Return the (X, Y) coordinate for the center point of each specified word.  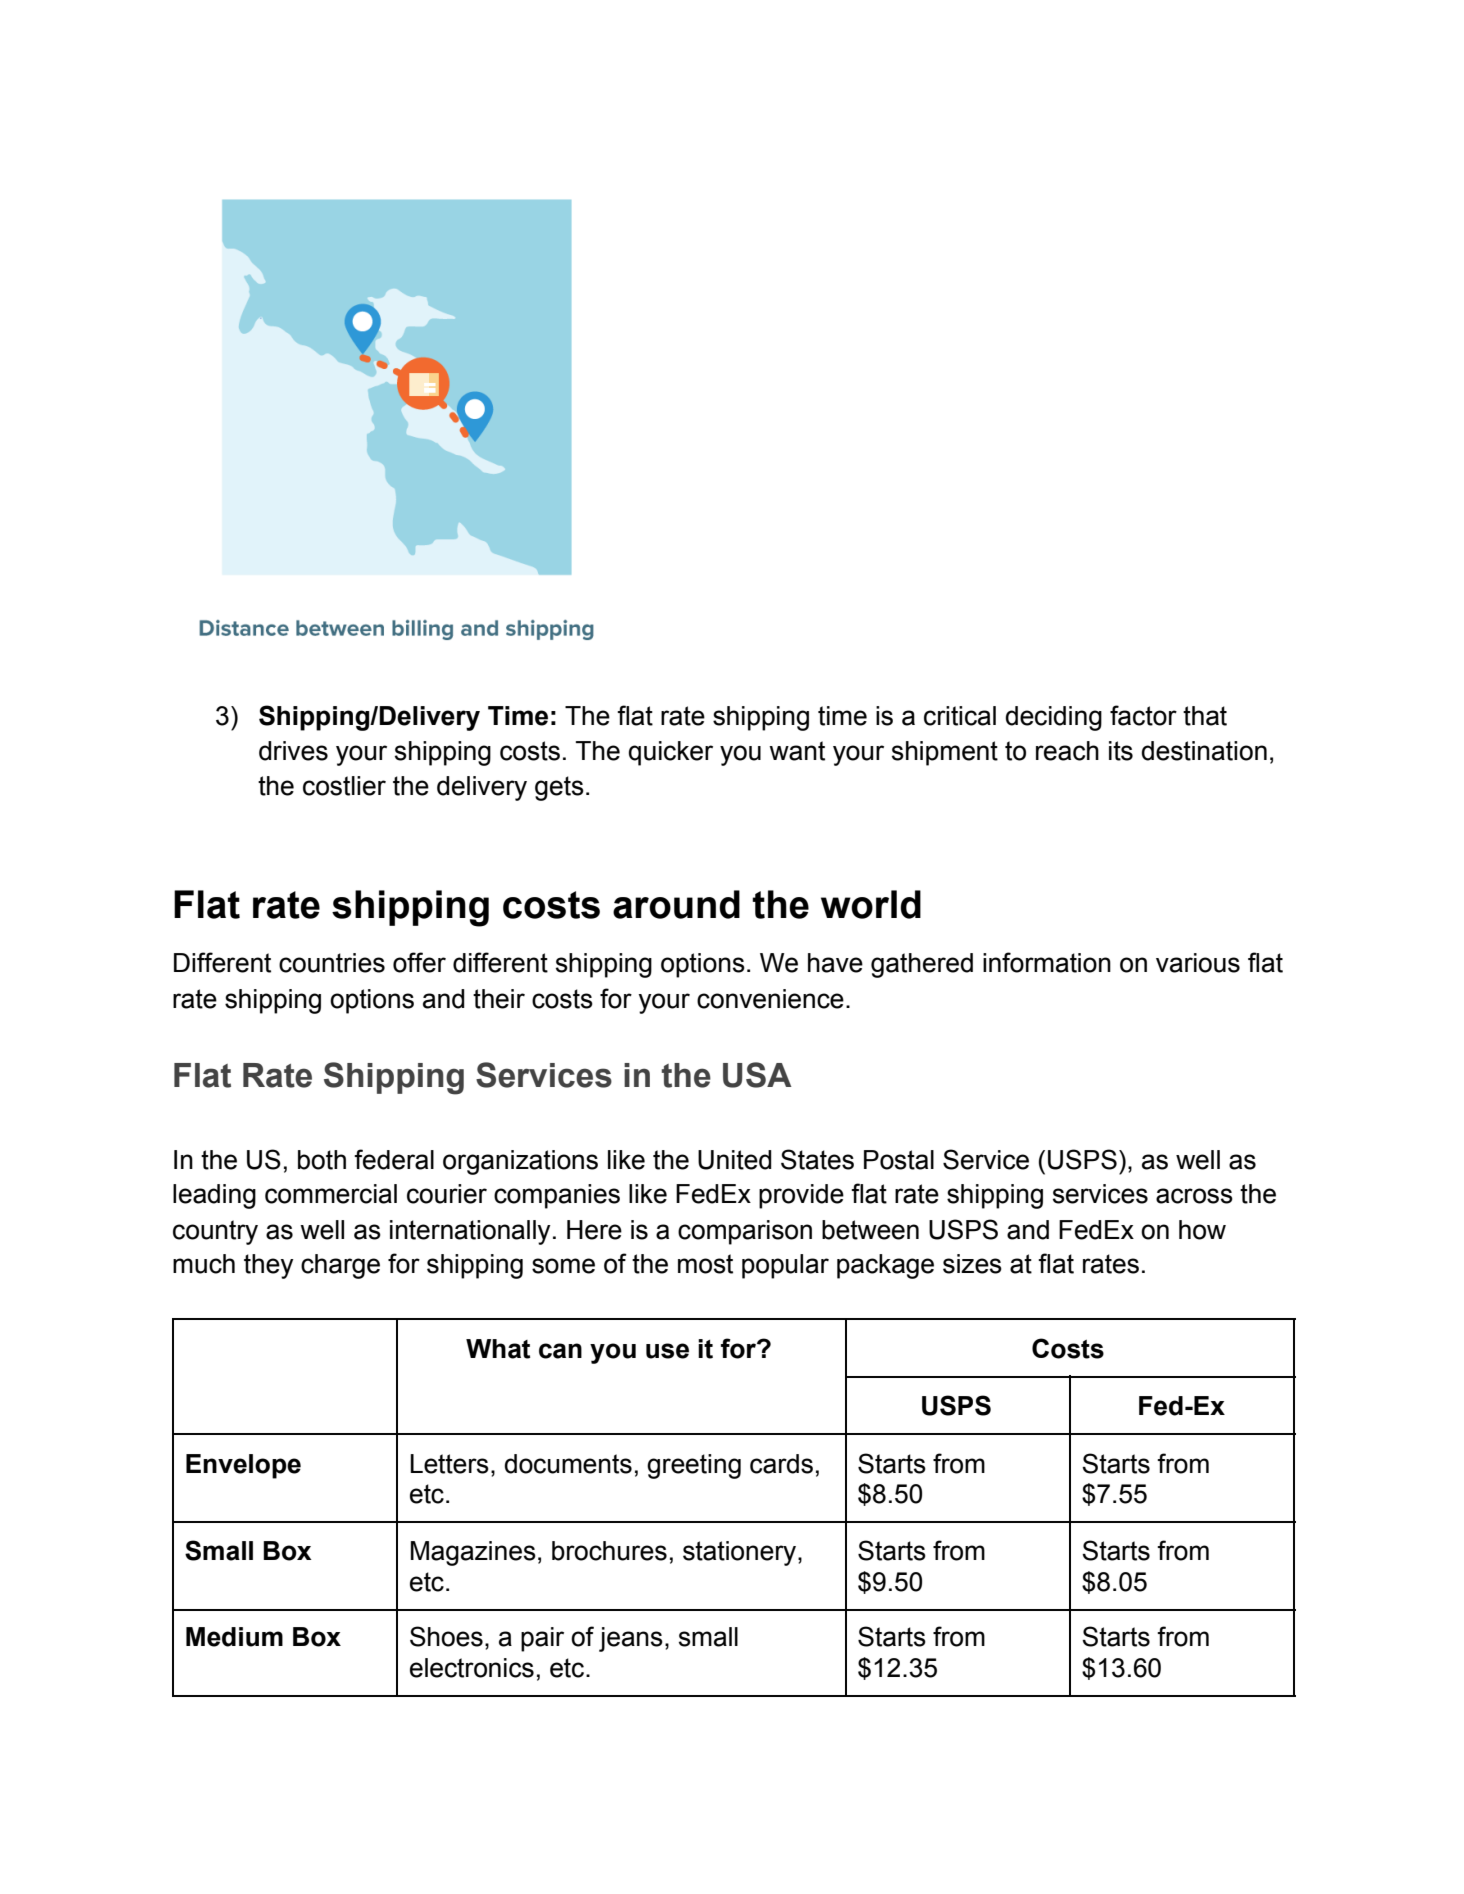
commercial (331, 1194)
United (735, 1160)
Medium (234, 1637)
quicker (671, 753)
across (1194, 1196)
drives (293, 751)
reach (1067, 751)
